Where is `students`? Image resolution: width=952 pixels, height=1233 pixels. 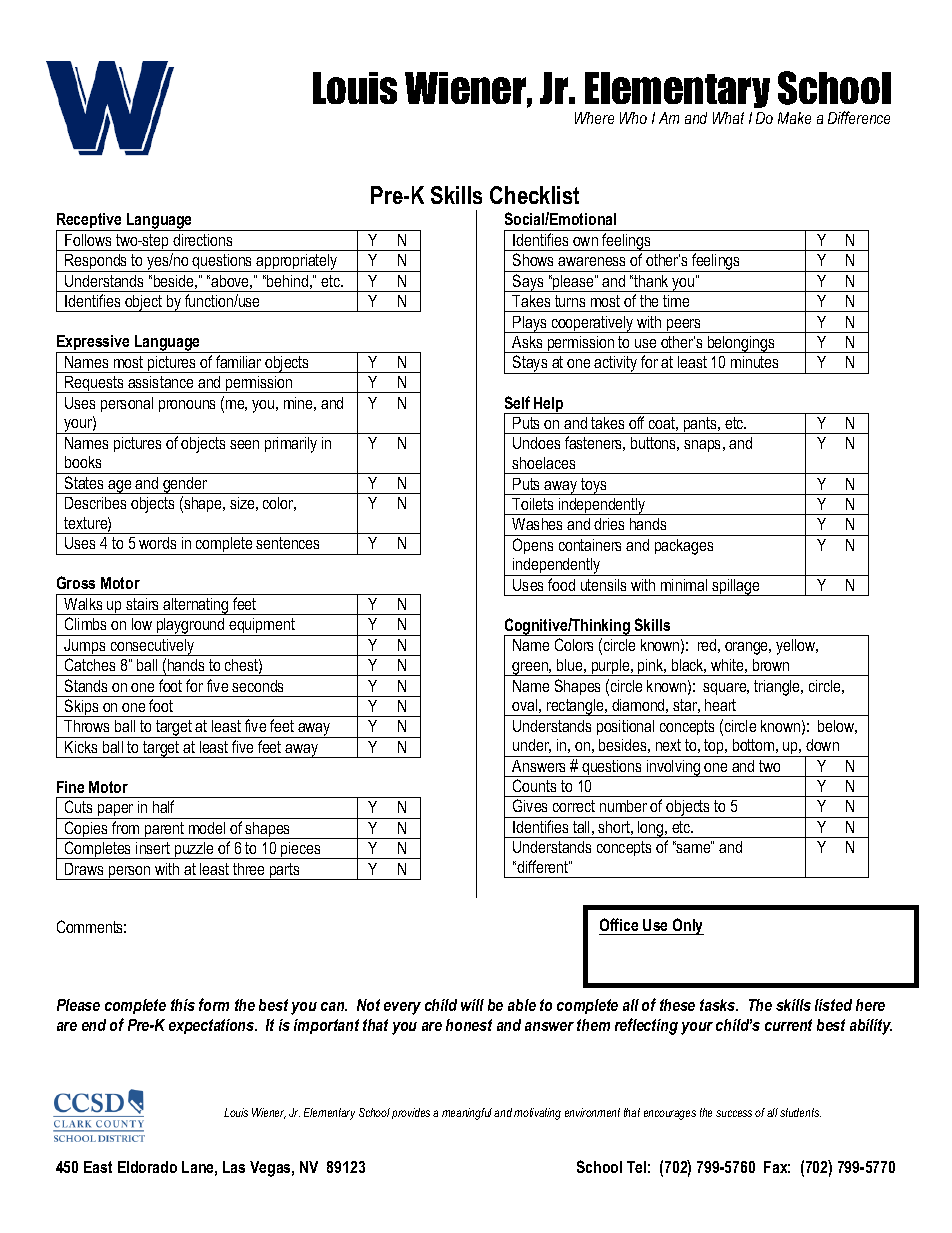 students is located at coordinates (800, 1112).
